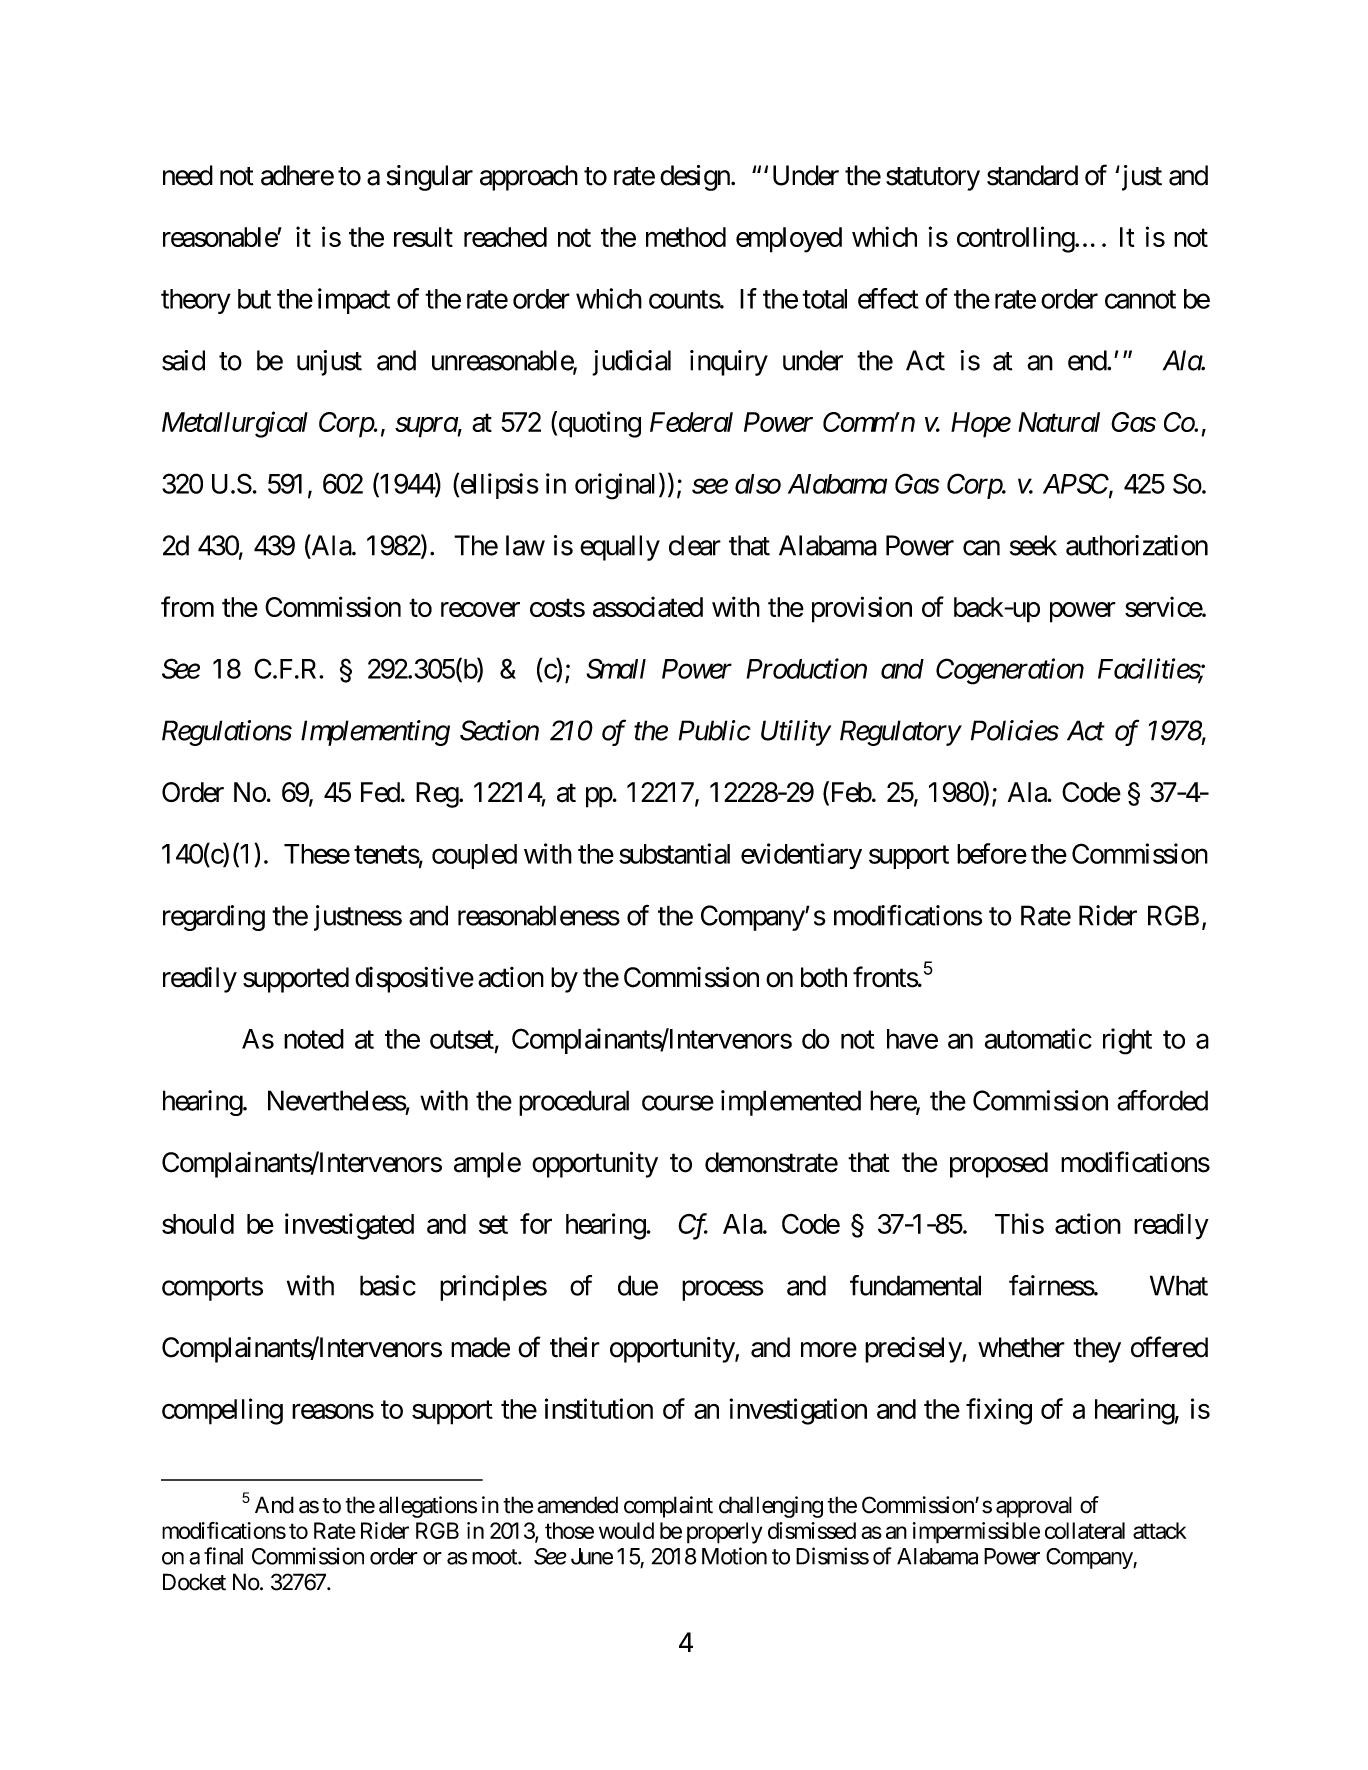 This screenshot has width=1368, height=1770. Describe the element at coordinates (724, 1533) in the screenshot. I see `properly` at that location.
